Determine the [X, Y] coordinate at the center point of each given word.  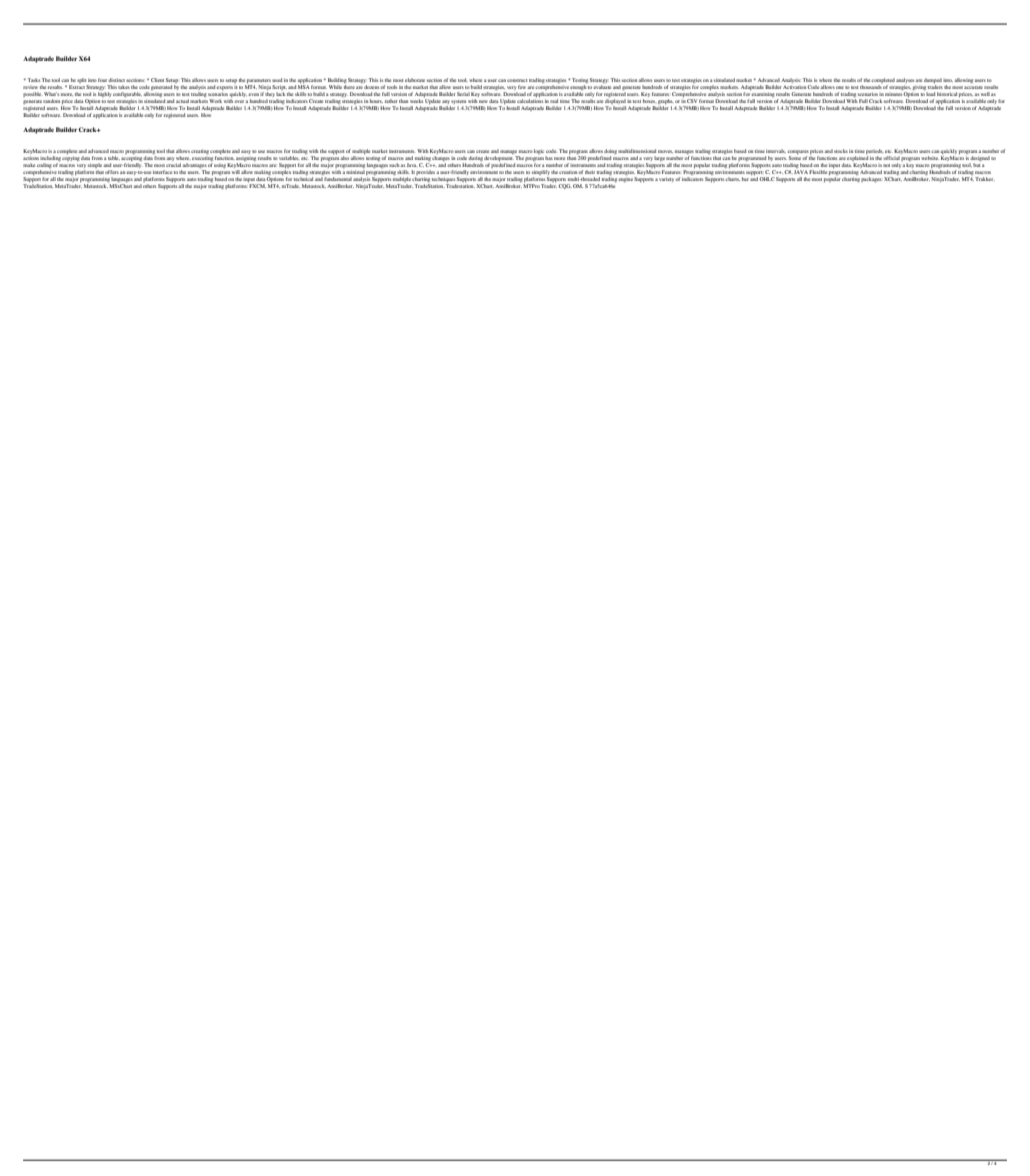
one [840, 87]
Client [157, 80]
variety [667, 179]
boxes [649, 101]
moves [665, 151]
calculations [530, 101]
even [253, 94]
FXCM [257, 186]
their [590, 172]
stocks [841, 151]
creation [569, 172]
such [394, 165]
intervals [776, 151]
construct [517, 80]
